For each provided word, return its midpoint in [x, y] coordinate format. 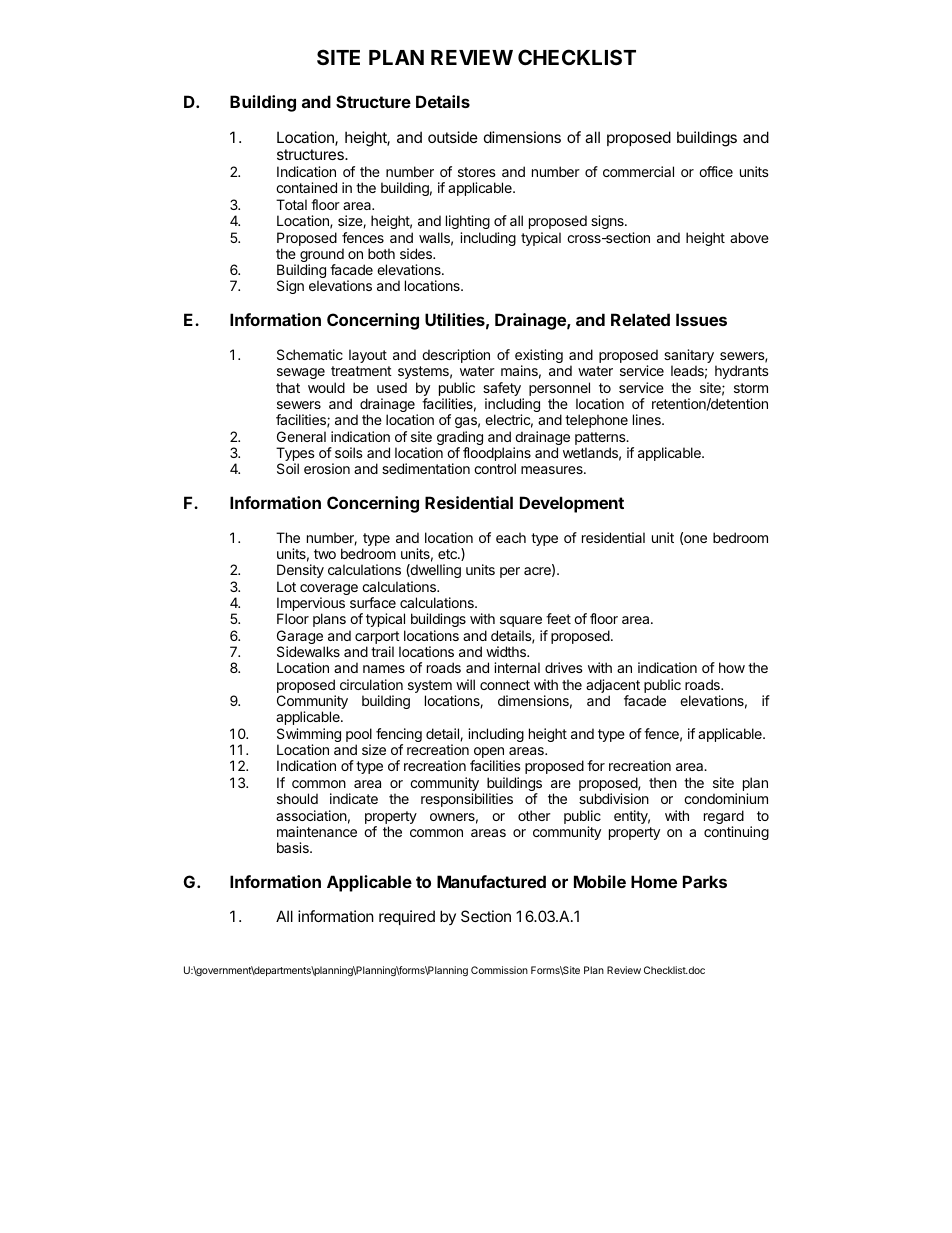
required [407, 917]
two [325, 554]
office [716, 171]
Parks [705, 881]
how [732, 667]
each [511, 537]
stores [477, 172]
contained [306, 187]
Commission [499, 970]
